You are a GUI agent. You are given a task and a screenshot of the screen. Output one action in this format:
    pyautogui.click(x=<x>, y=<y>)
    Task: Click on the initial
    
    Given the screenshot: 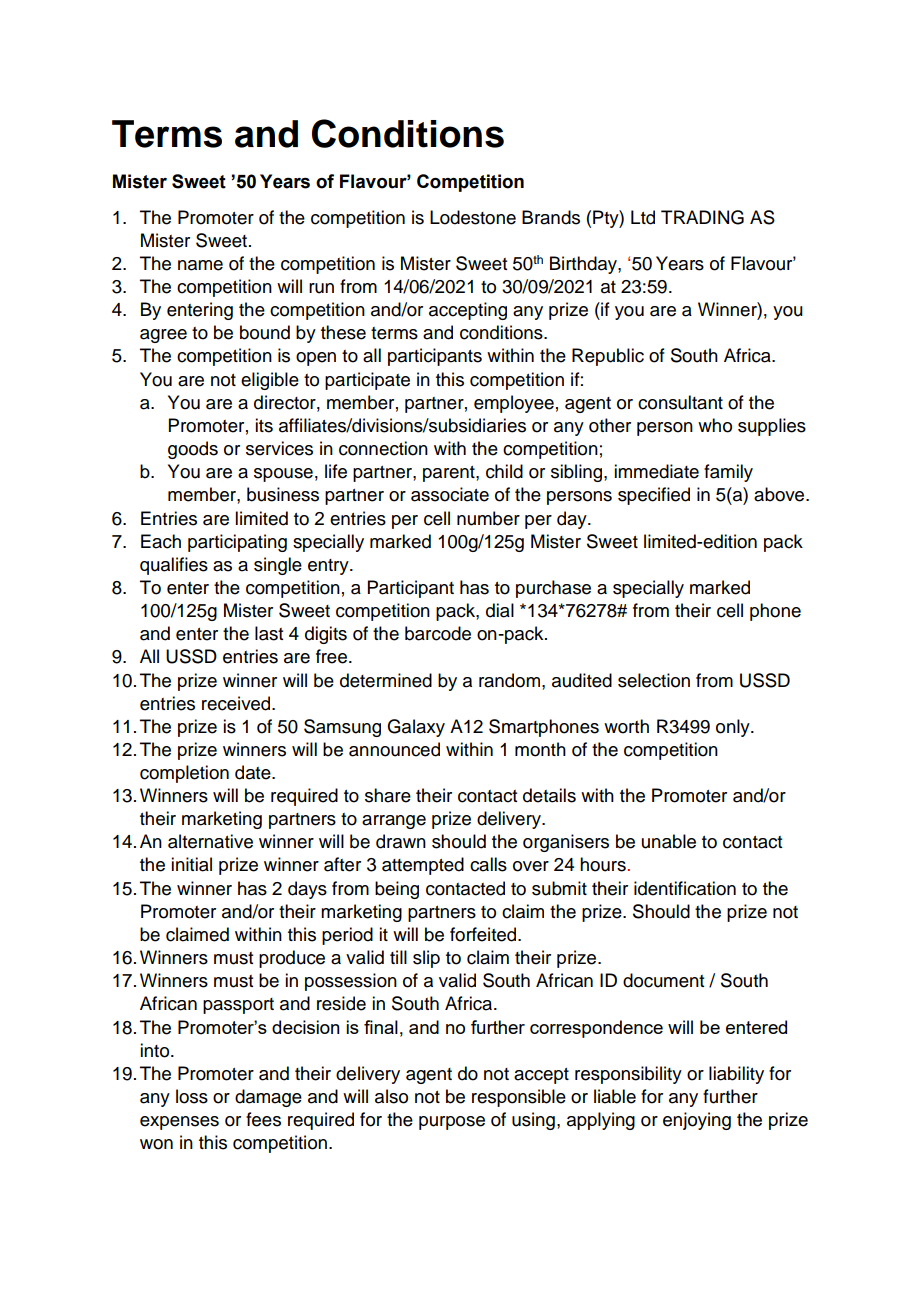 What is the action you would take?
    pyautogui.click(x=191, y=864)
